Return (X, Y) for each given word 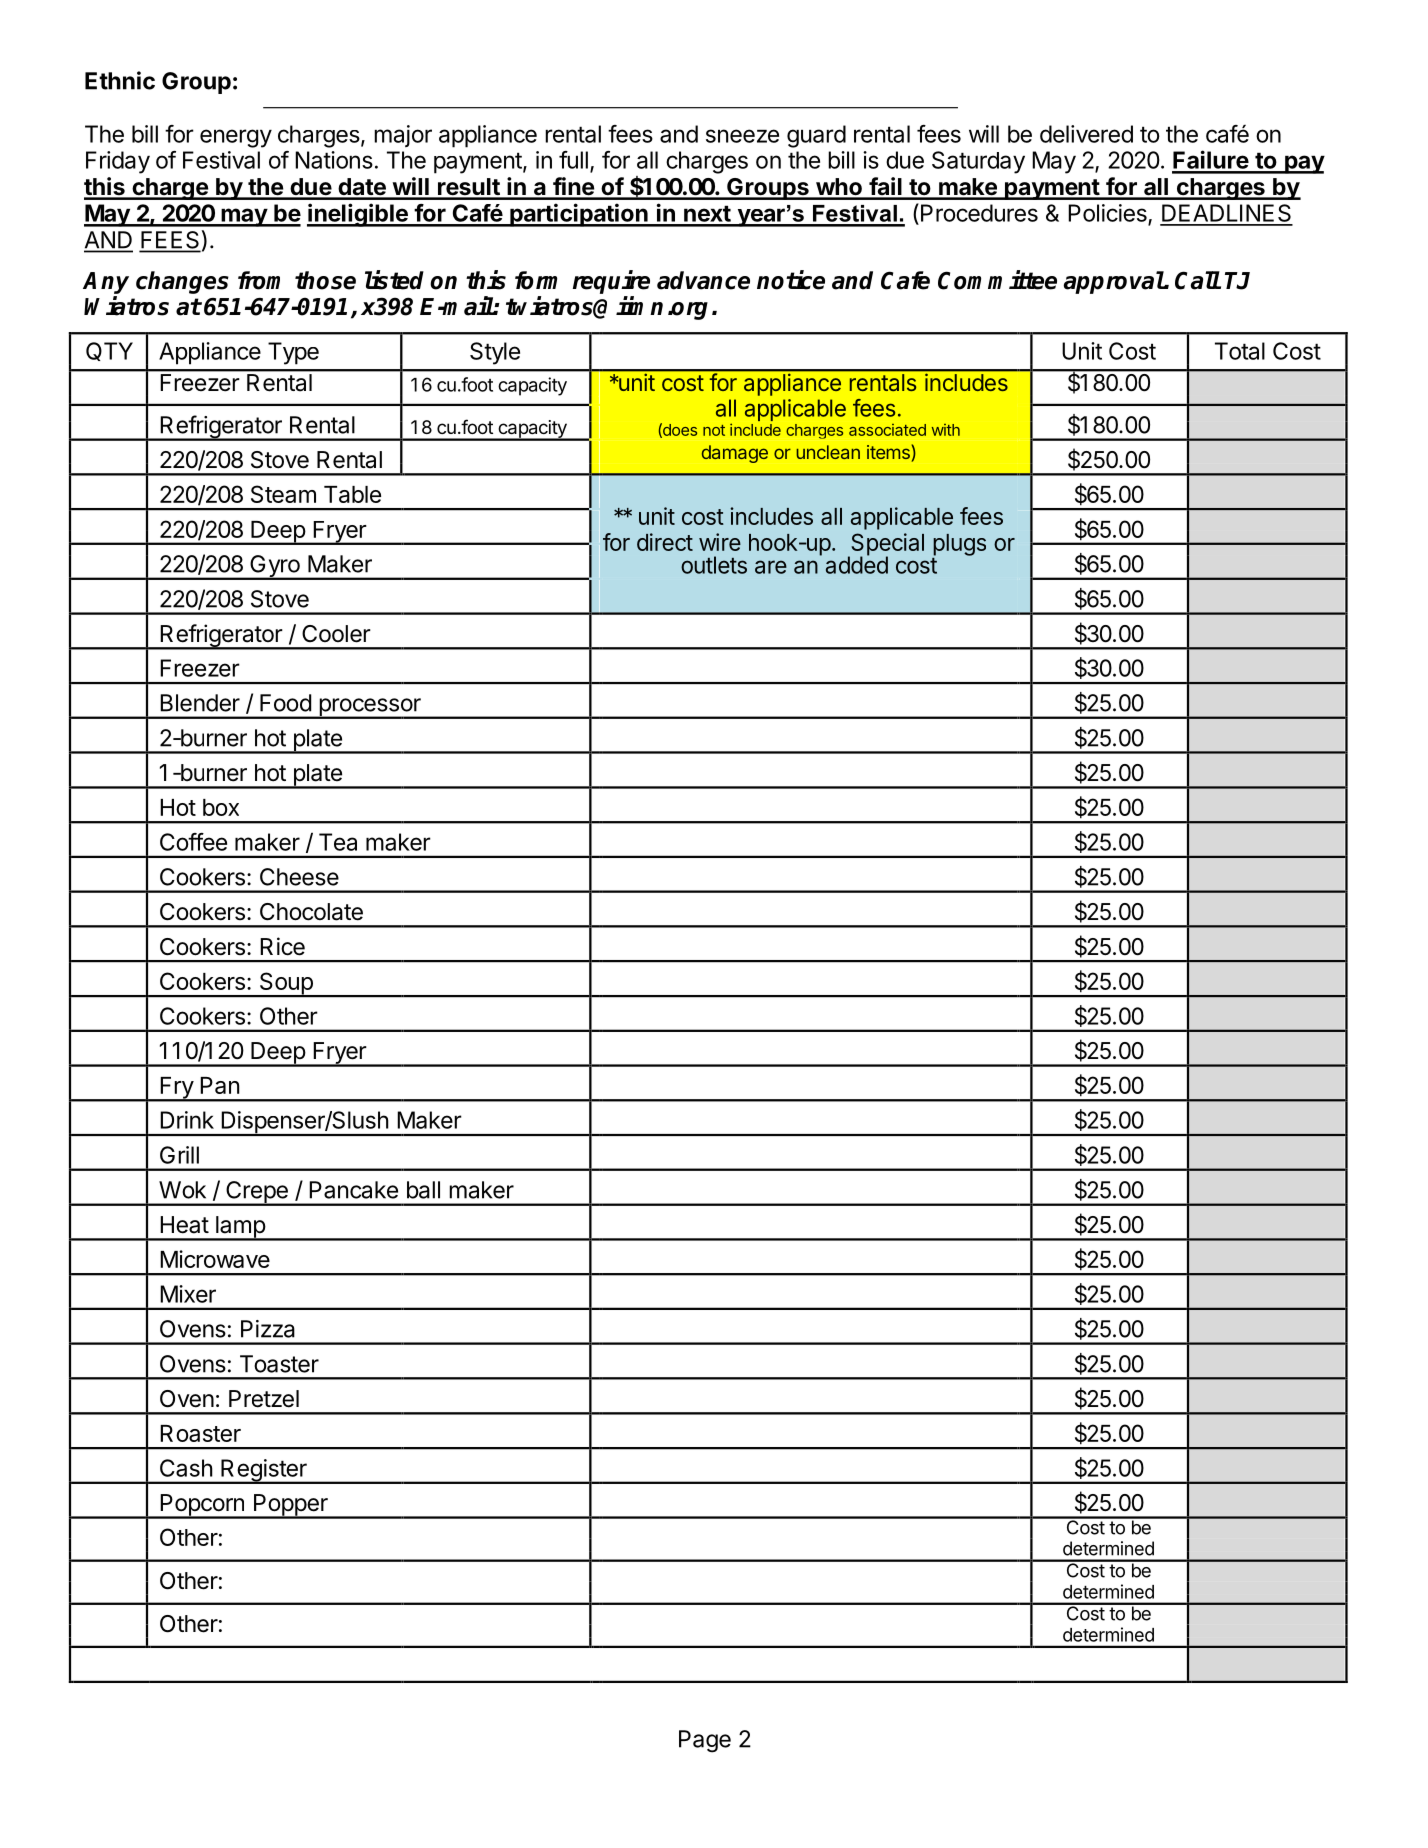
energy (236, 138)
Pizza (268, 1329)
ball (423, 1190)
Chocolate (311, 912)
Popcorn (202, 1506)
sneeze (742, 136)
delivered (1086, 134)
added (857, 564)
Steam (283, 494)
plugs (959, 545)
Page (705, 1741)
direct (665, 542)
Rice (282, 946)
